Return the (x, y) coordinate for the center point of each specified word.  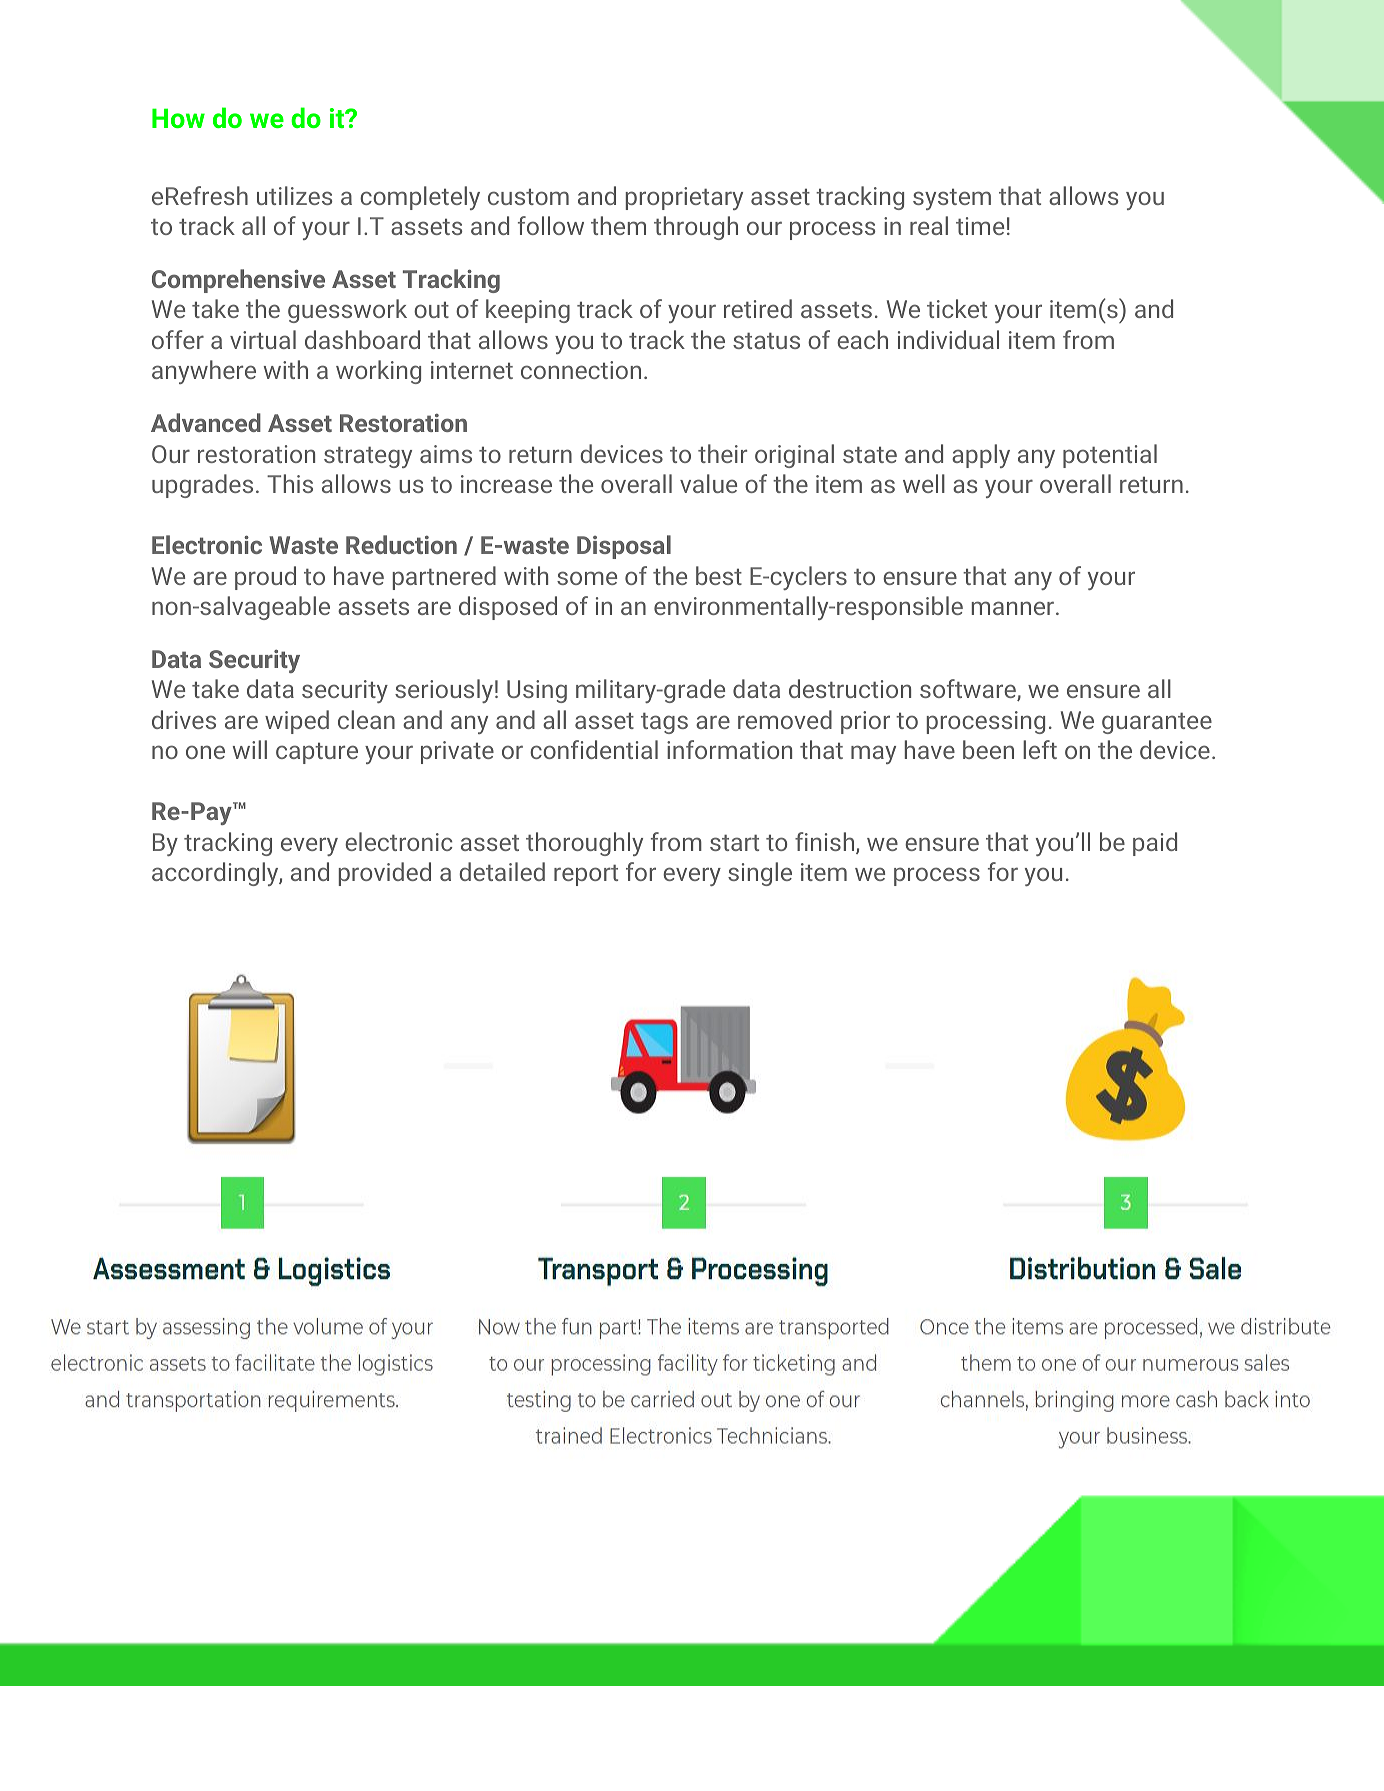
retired (758, 308)
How (178, 118)
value (708, 483)
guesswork (347, 311)
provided (385, 874)
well (924, 483)
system (952, 199)
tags (664, 723)
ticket (957, 308)
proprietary (684, 198)
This (290, 483)
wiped (297, 722)
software (969, 690)
